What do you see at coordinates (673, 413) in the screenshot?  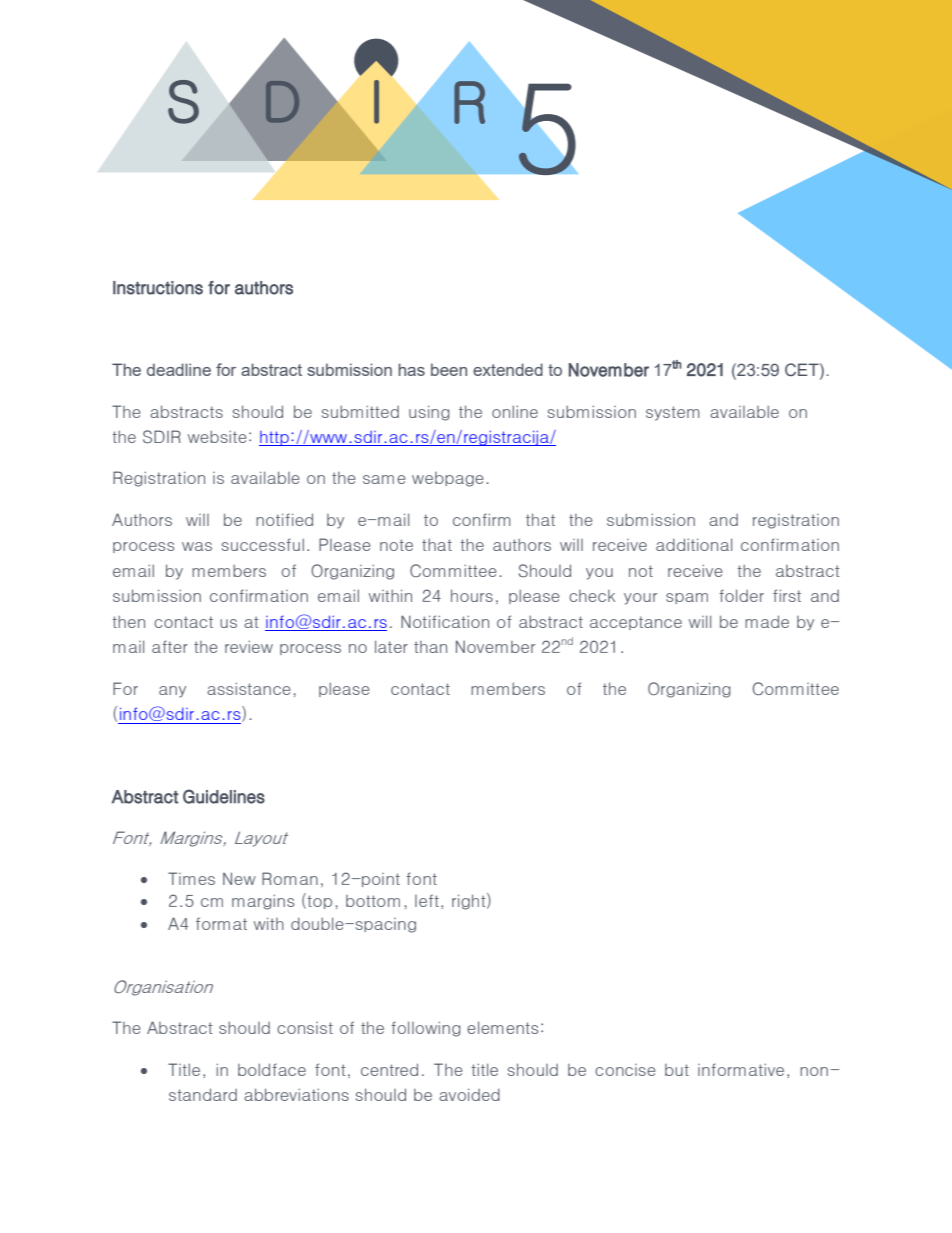 I see `system` at bounding box center [673, 413].
